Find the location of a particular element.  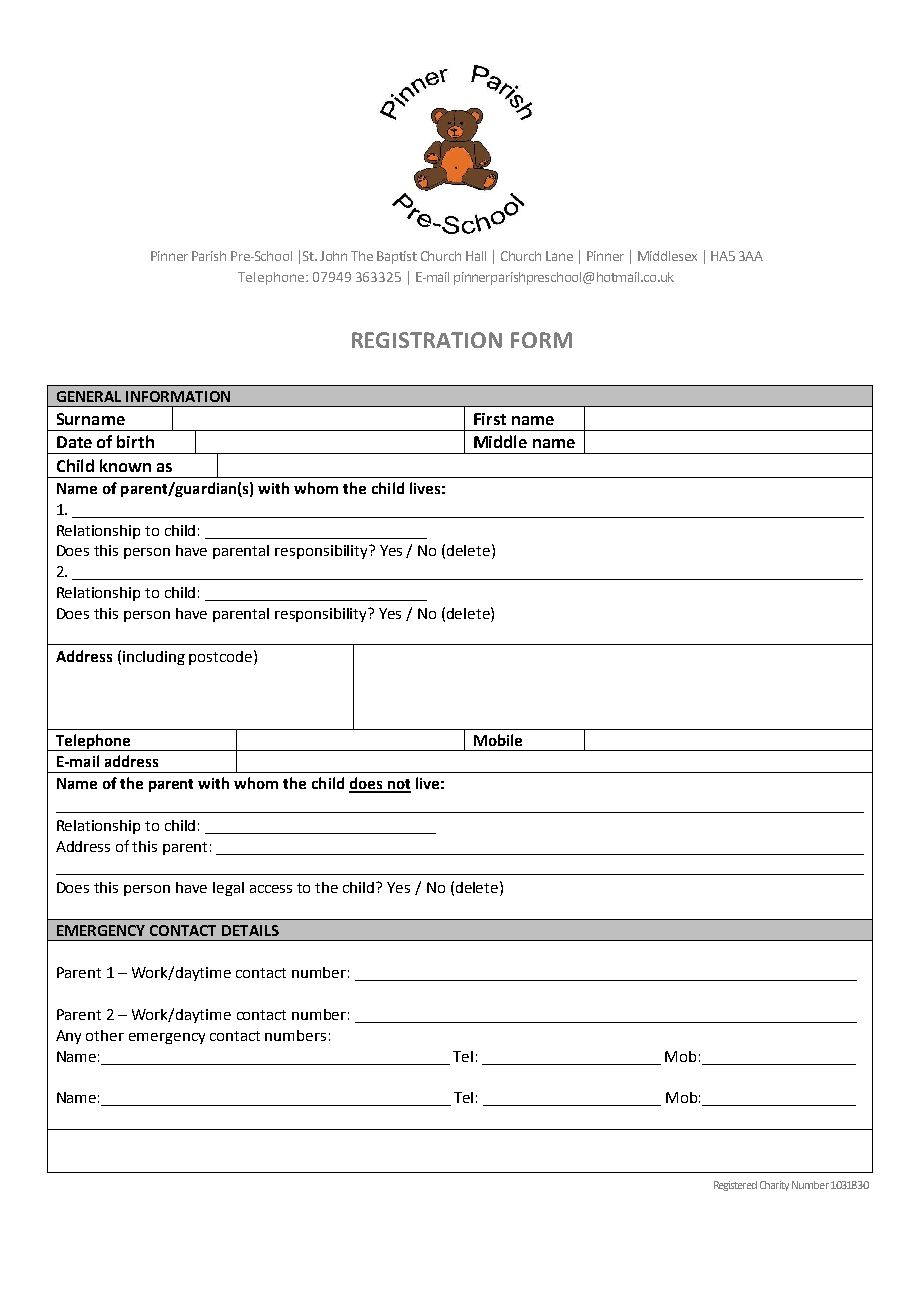

including is located at coordinates (154, 658).
